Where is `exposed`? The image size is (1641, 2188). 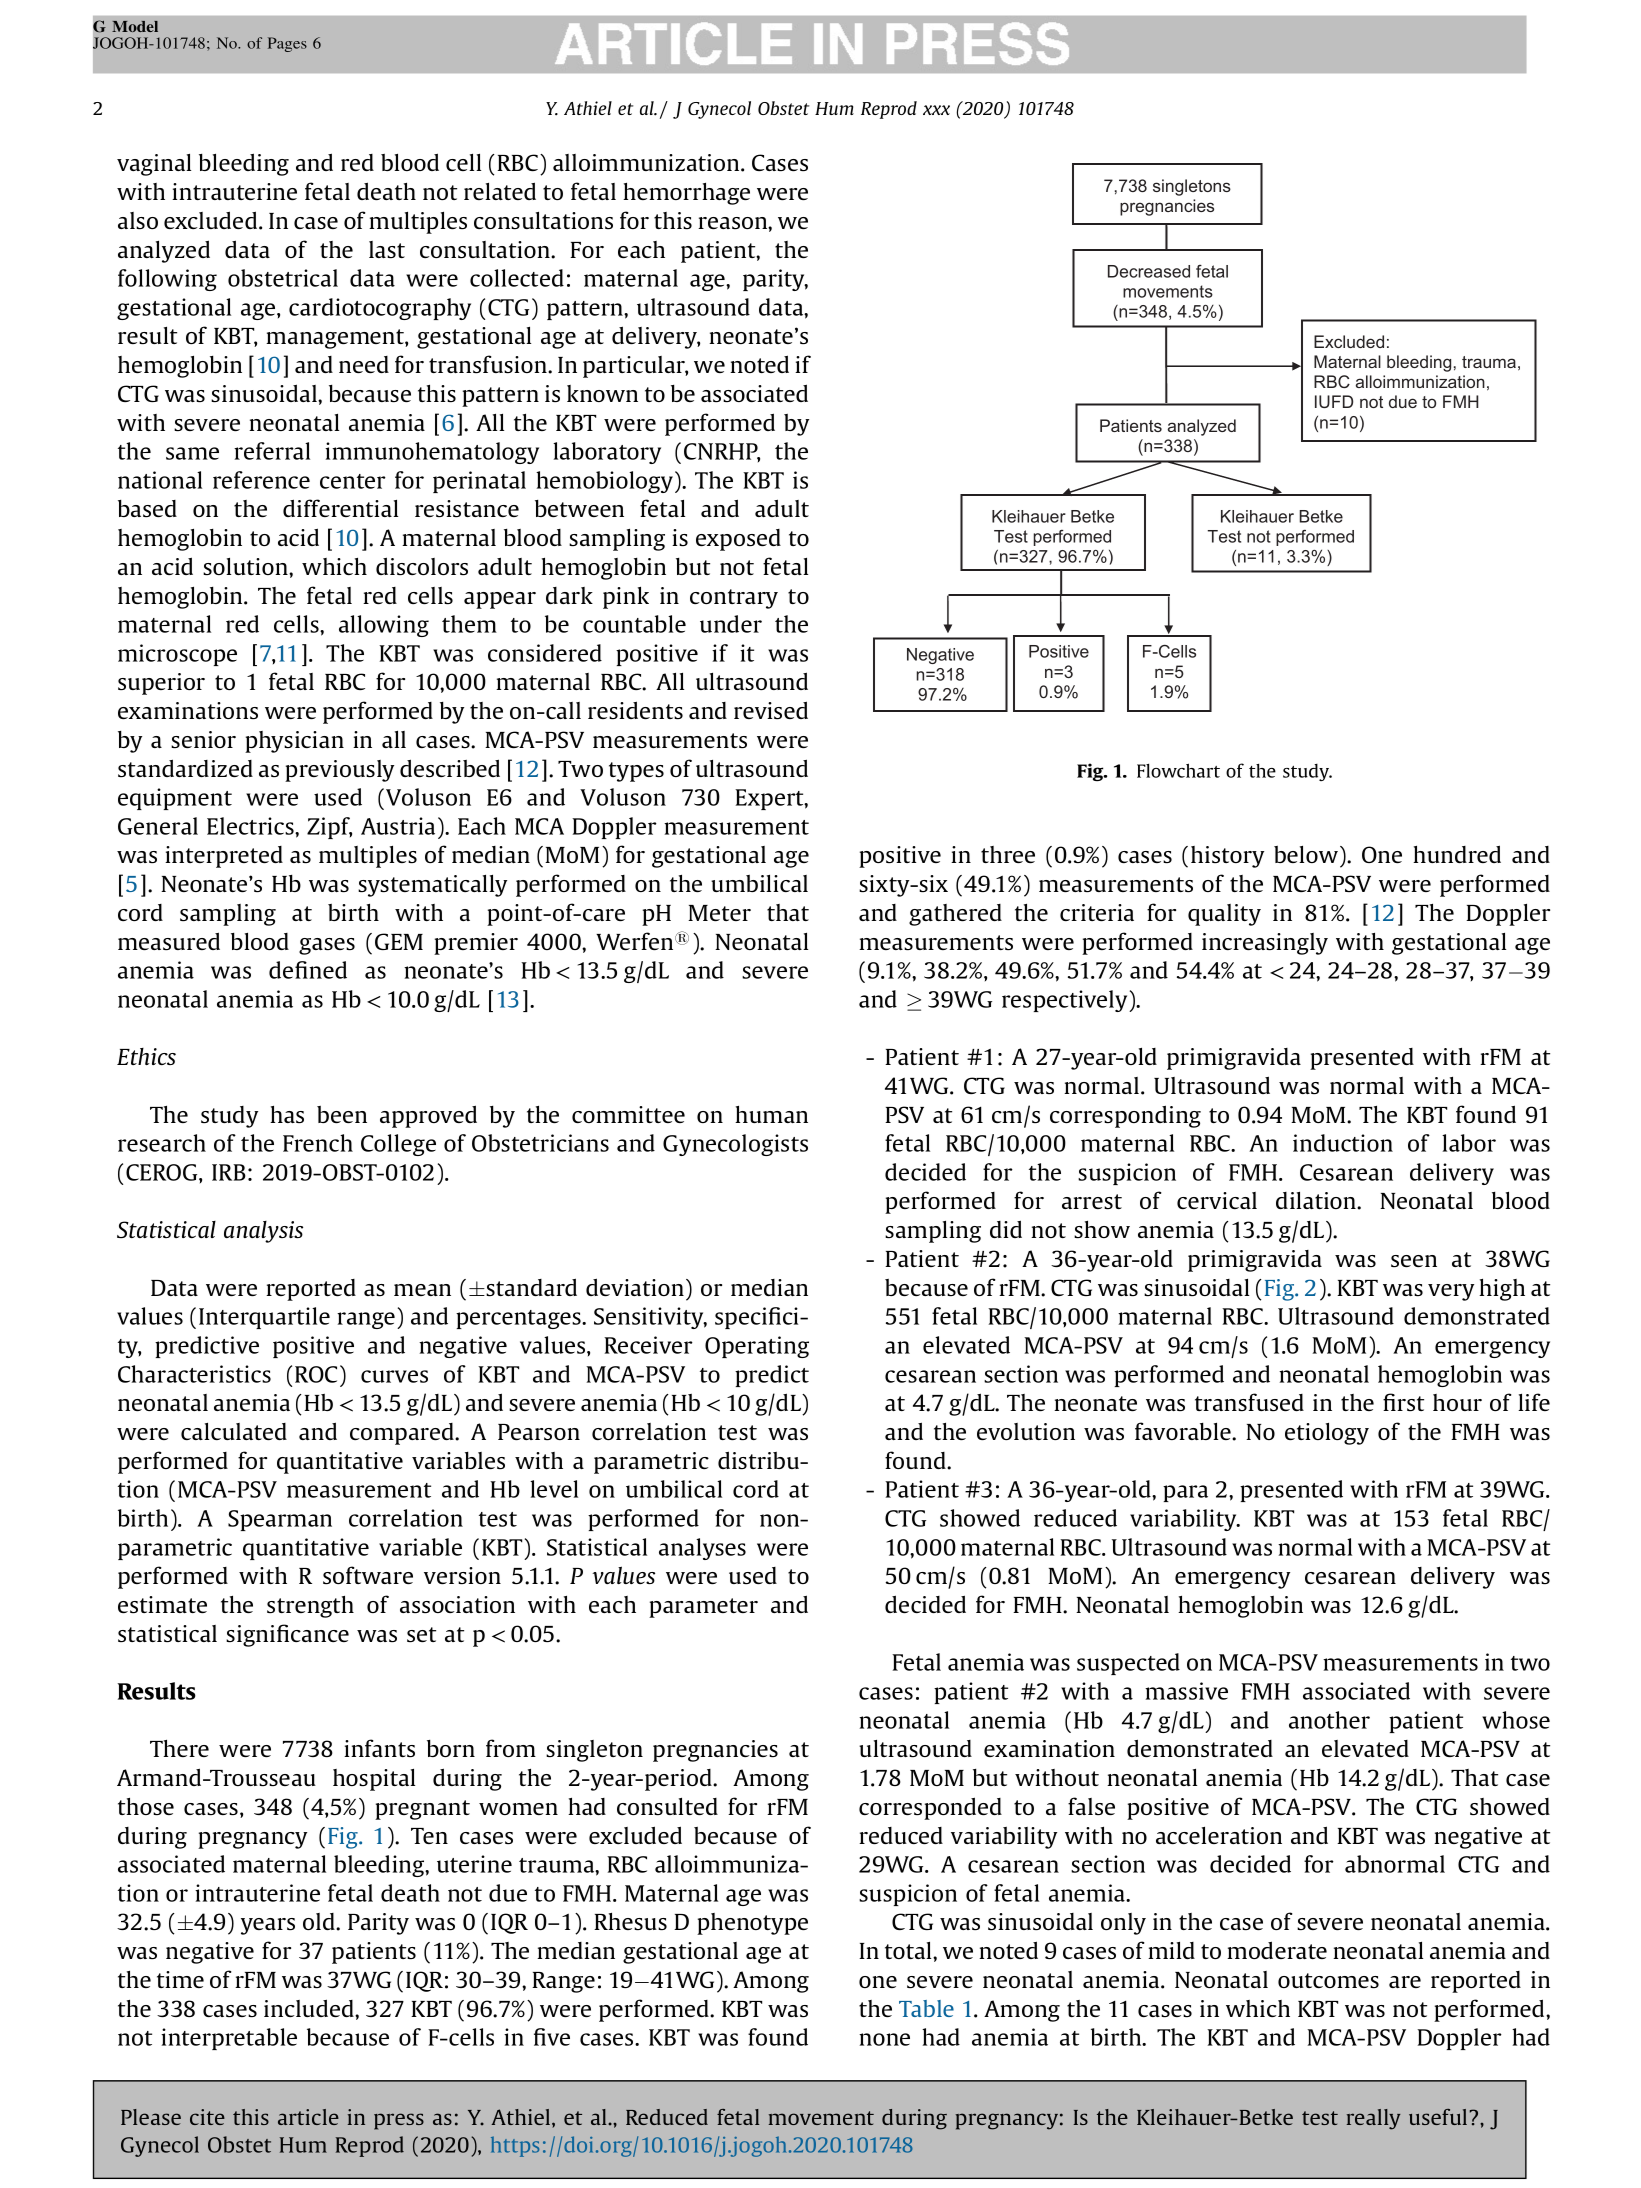 exposed is located at coordinates (738, 540).
